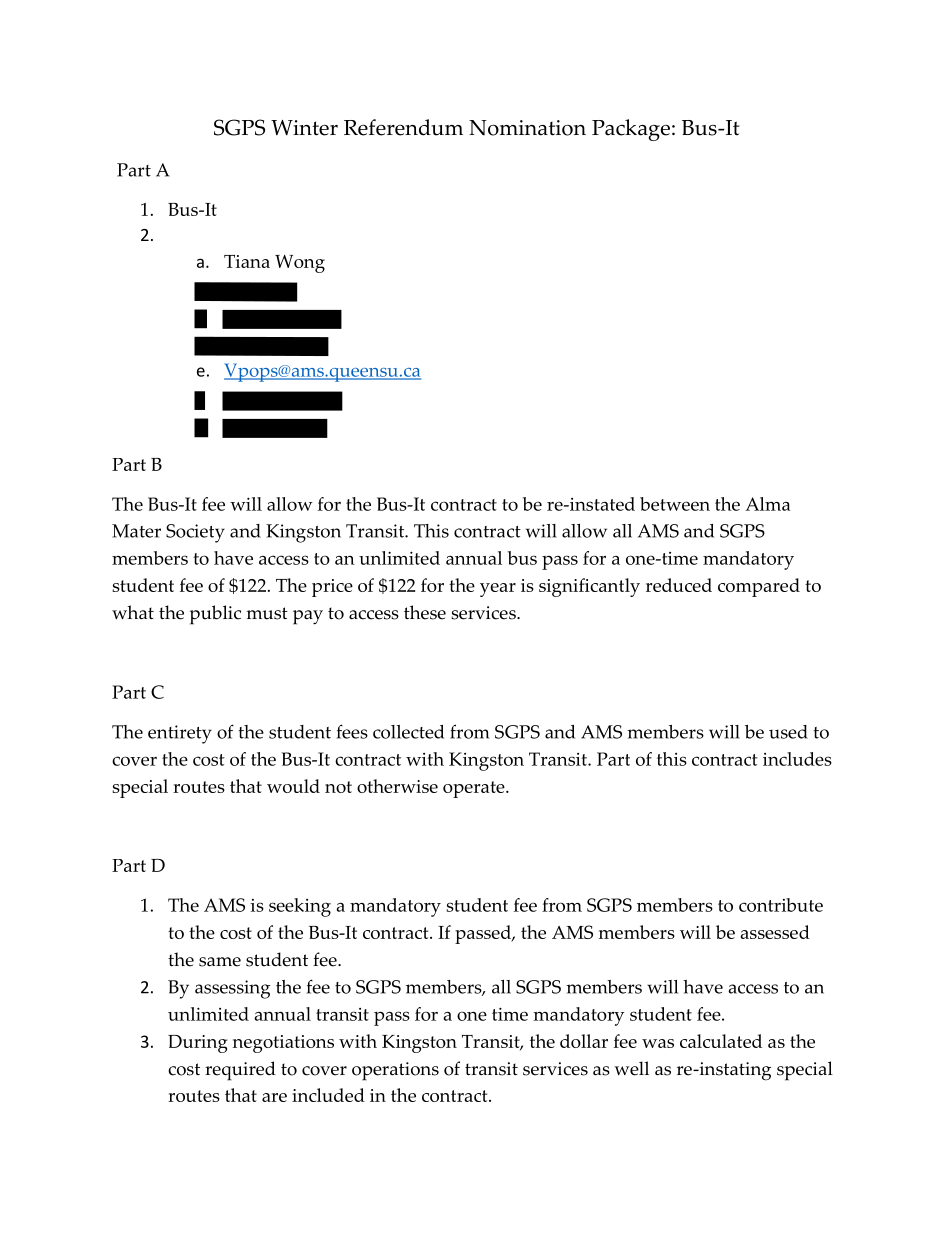 The image size is (952, 1233). What do you see at coordinates (675, 504) in the document?
I see `between` at bounding box center [675, 504].
